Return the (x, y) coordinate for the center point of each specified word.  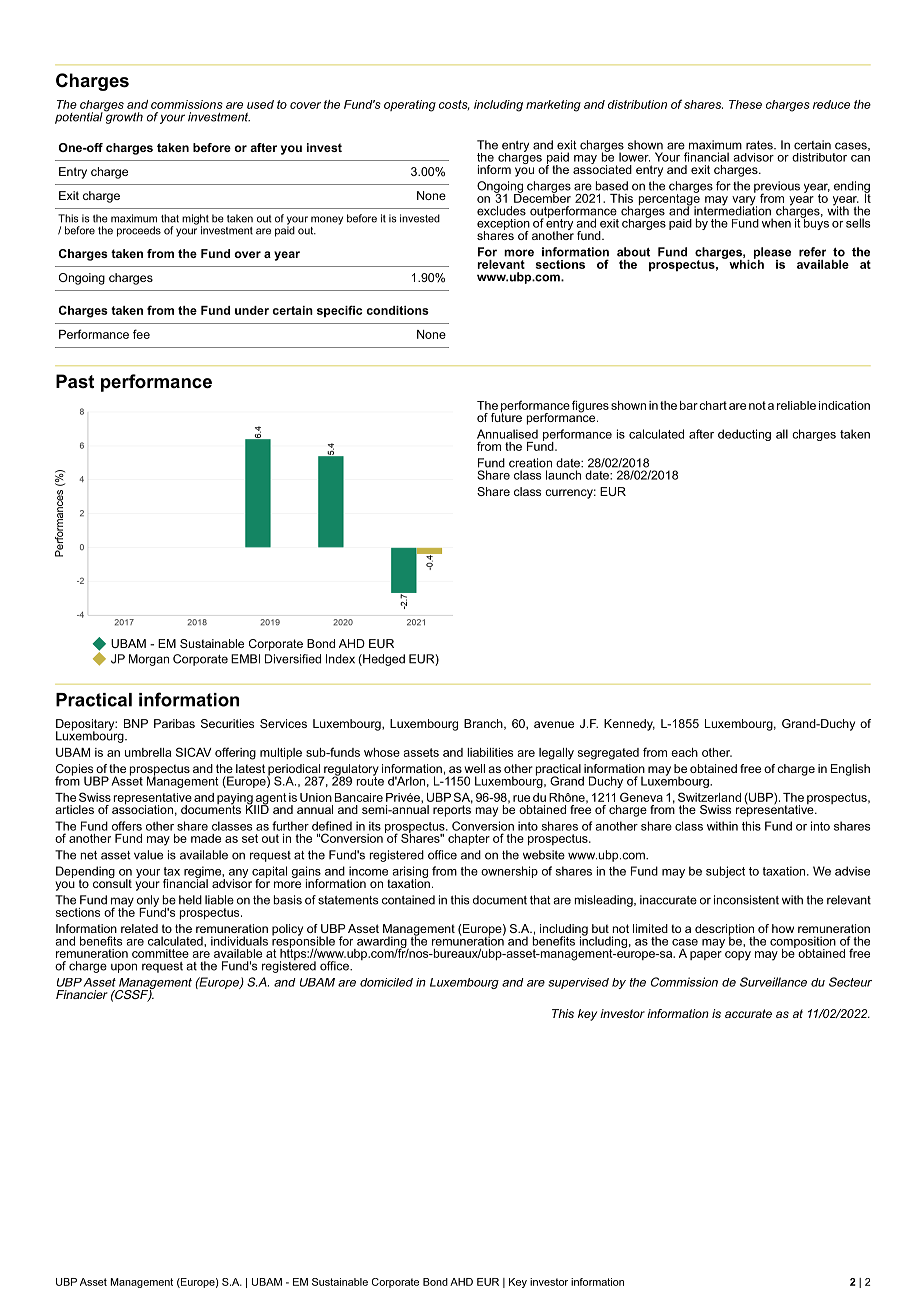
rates (760, 145)
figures (590, 406)
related (139, 928)
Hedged (383, 660)
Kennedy (629, 725)
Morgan (149, 660)
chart (713, 405)
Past (75, 381)
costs (454, 105)
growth (123, 117)
